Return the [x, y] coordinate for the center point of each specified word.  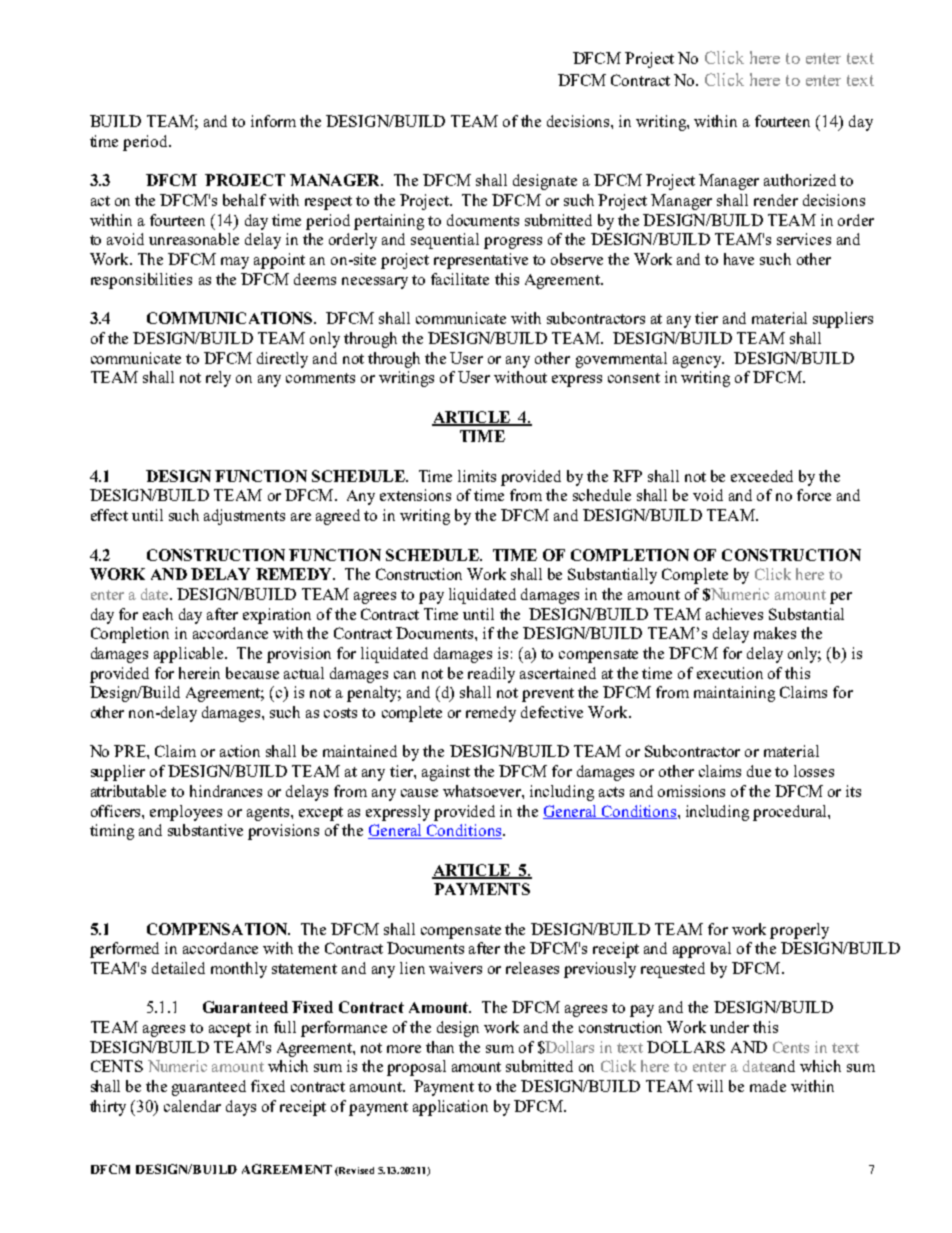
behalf [244, 200]
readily [491, 675]
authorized [800, 180]
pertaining [389, 222]
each [158, 614]
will [710, 1086]
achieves [734, 614]
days [241, 1108]
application [450, 1108]
